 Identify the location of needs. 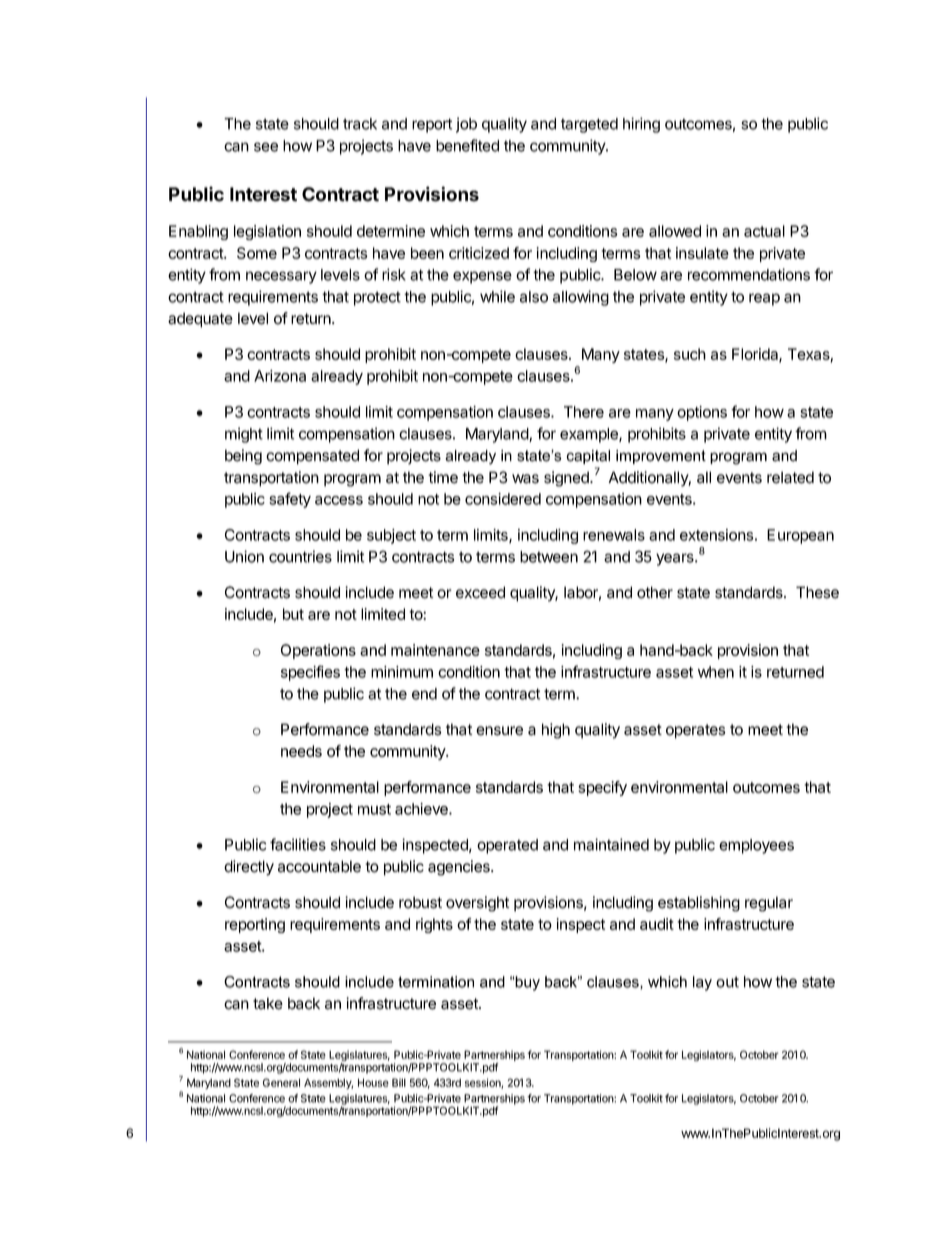
(301, 751).
